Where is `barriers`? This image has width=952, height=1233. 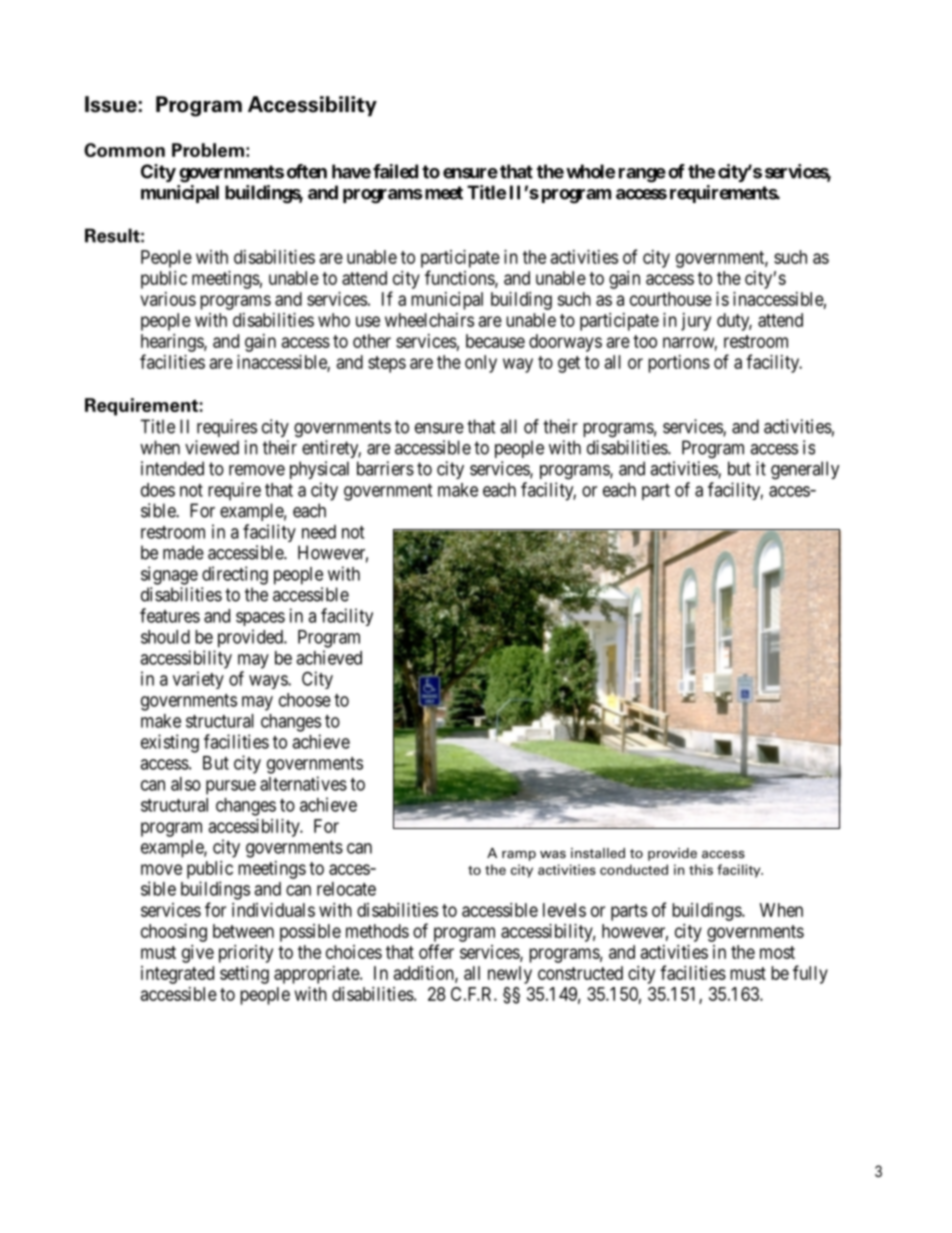 barriers is located at coordinates (385, 468).
